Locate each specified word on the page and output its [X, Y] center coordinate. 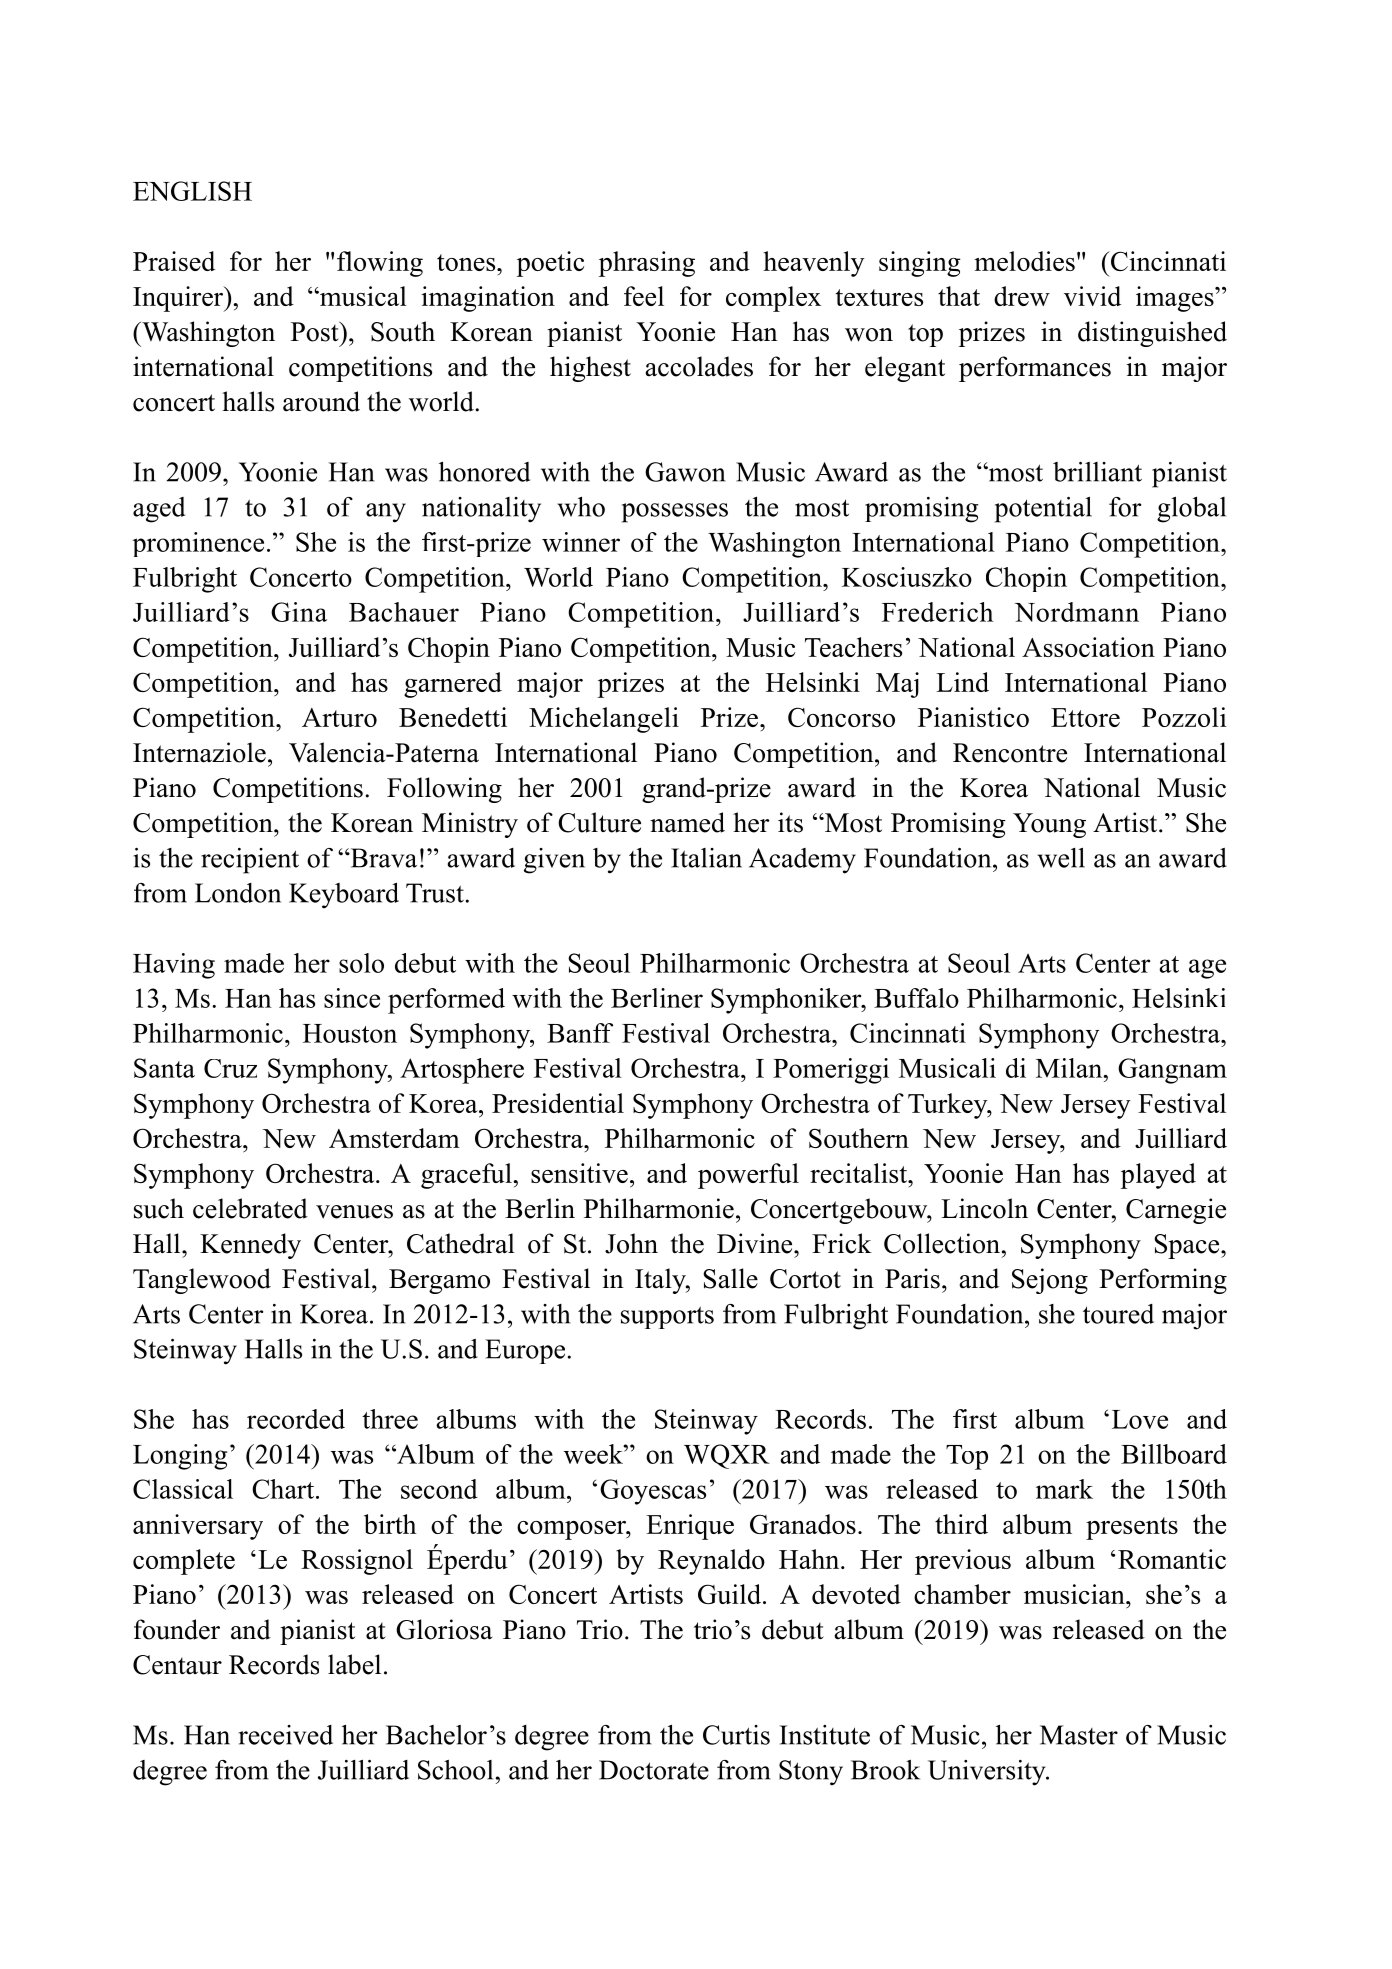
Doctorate [654, 1770]
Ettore [1085, 717]
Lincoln [984, 1208]
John [631, 1243]
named [687, 822]
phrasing [647, 264]
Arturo [339, 717]
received [286, 1735]
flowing [380, 264]
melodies [1024, 261]
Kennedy [250, 1246]
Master [1079, 1735]
